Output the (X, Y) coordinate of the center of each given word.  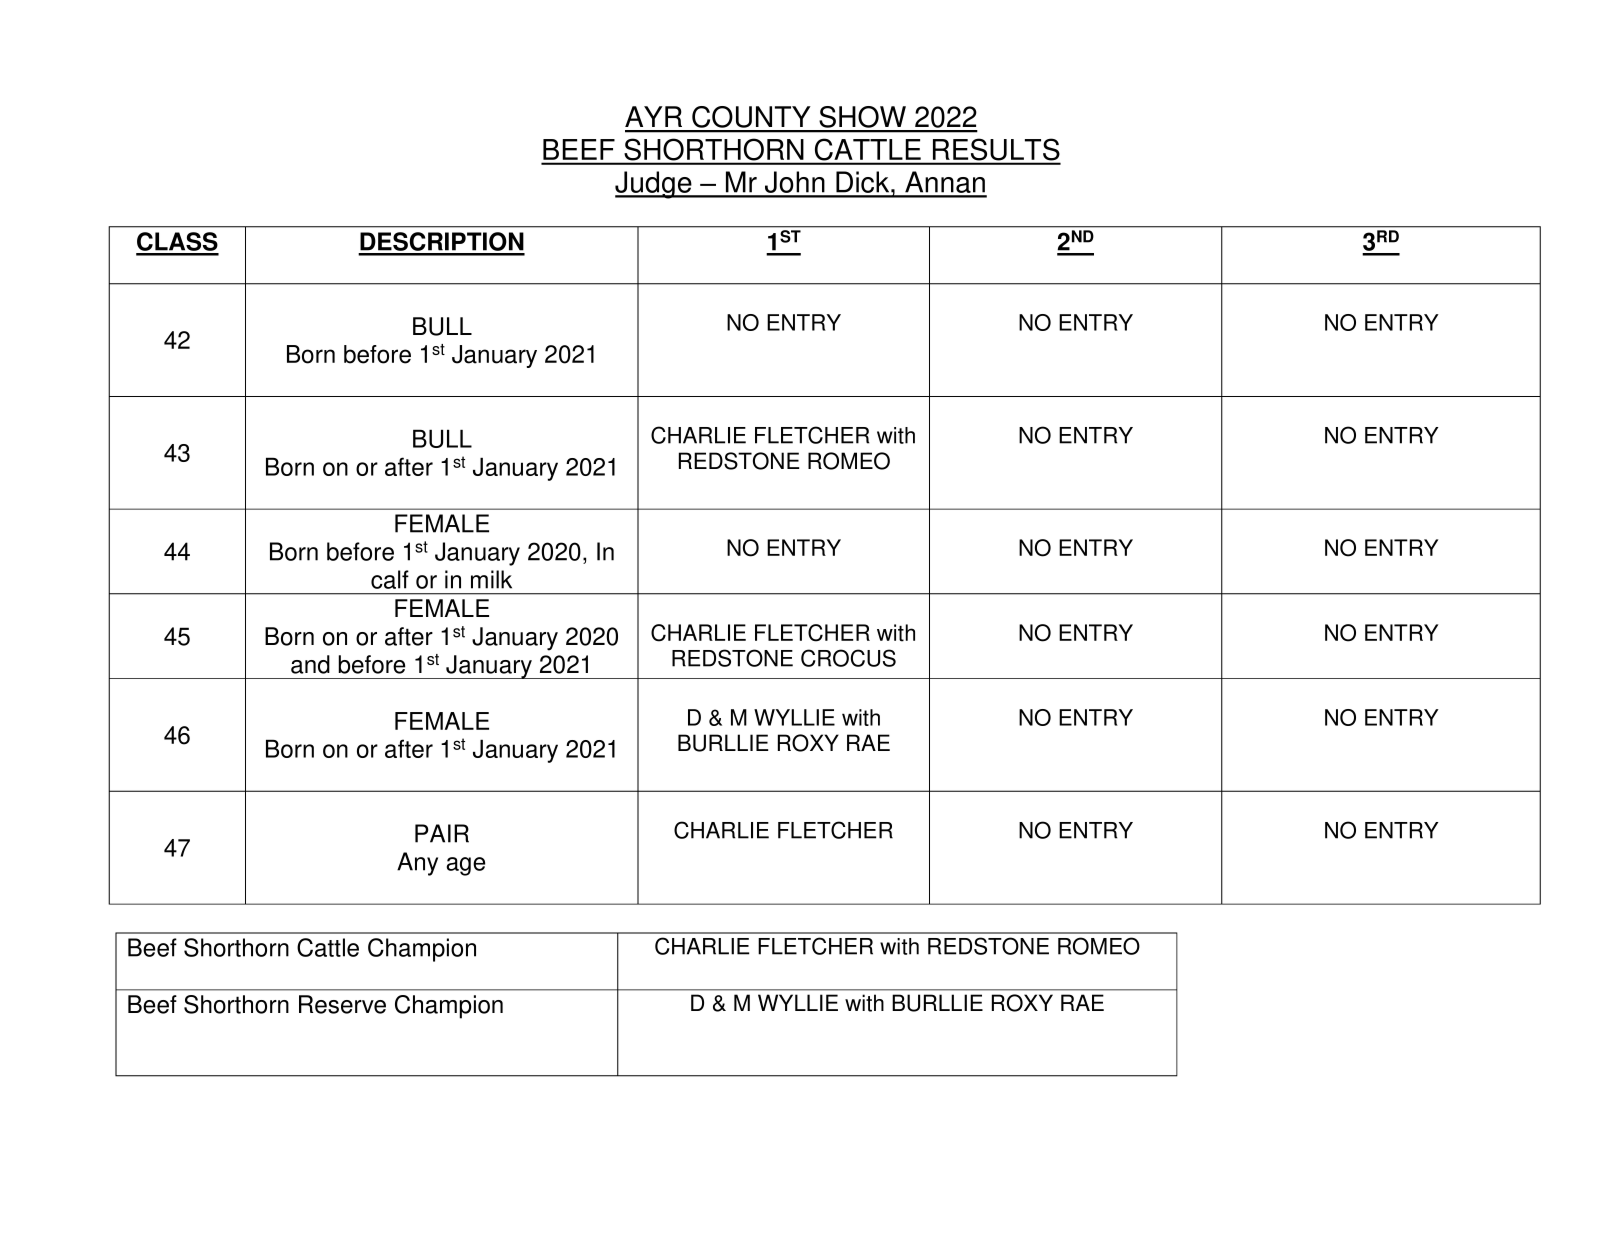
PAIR (442, 833)
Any (417, 864)
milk (491, 579)
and (310, 664)
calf (390, 579)
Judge (654, 185)
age (466, 866)
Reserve (342, 1004)
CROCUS (848, 658)
